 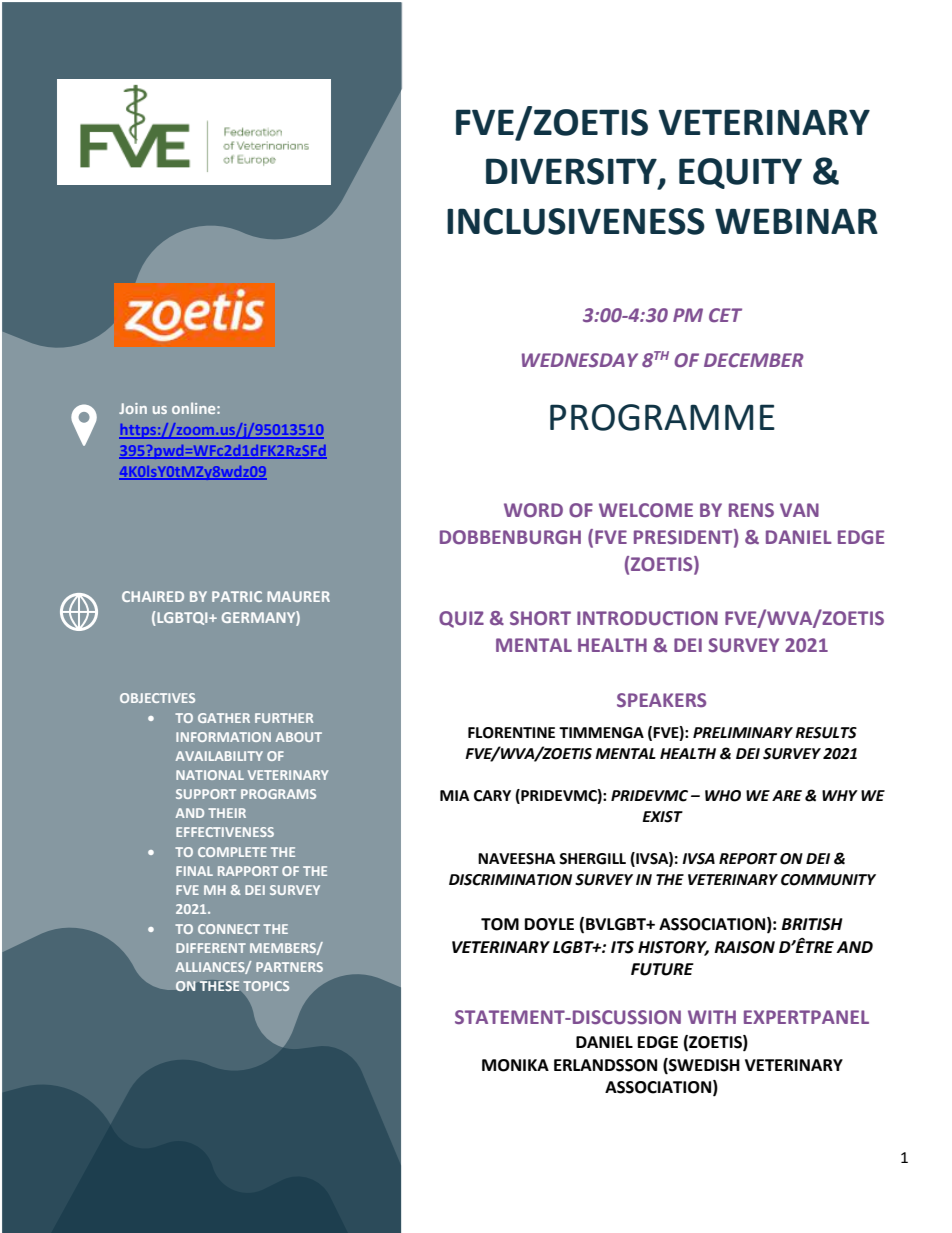 I want to click on QUIZ, so click(x=461, y=619).
